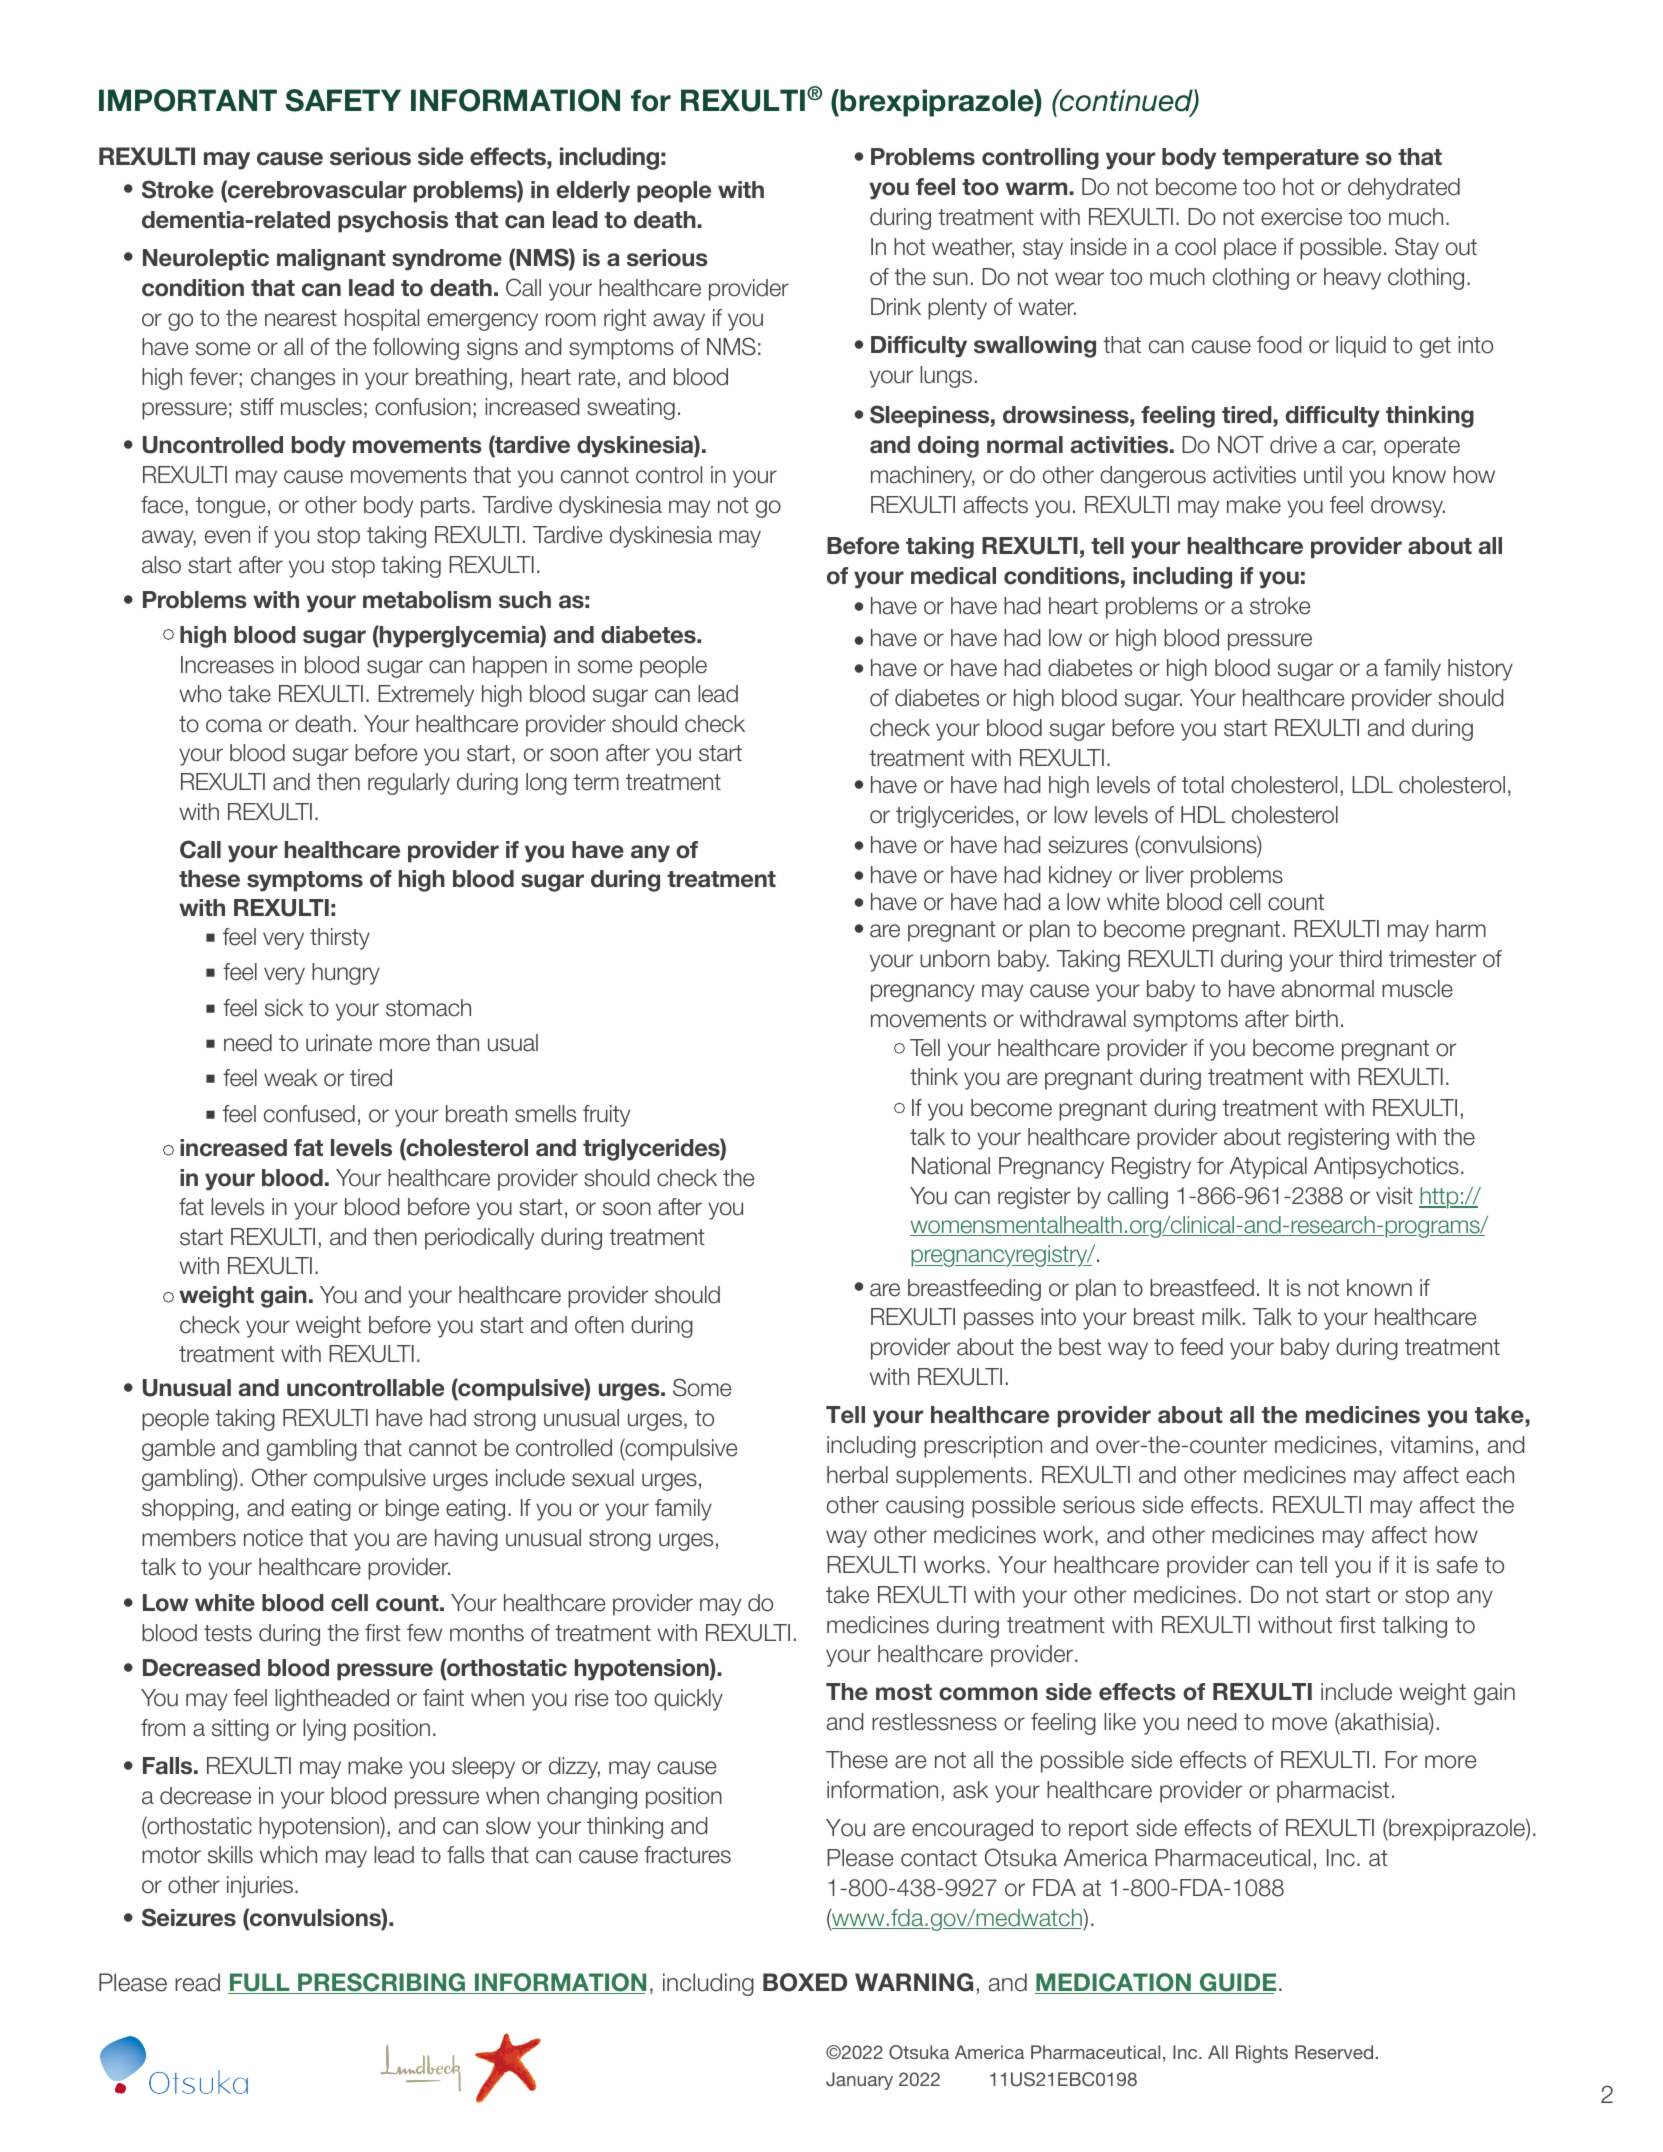  Describe the element at coordinates (409, 784) in the page. I see `regularly` at that location.
